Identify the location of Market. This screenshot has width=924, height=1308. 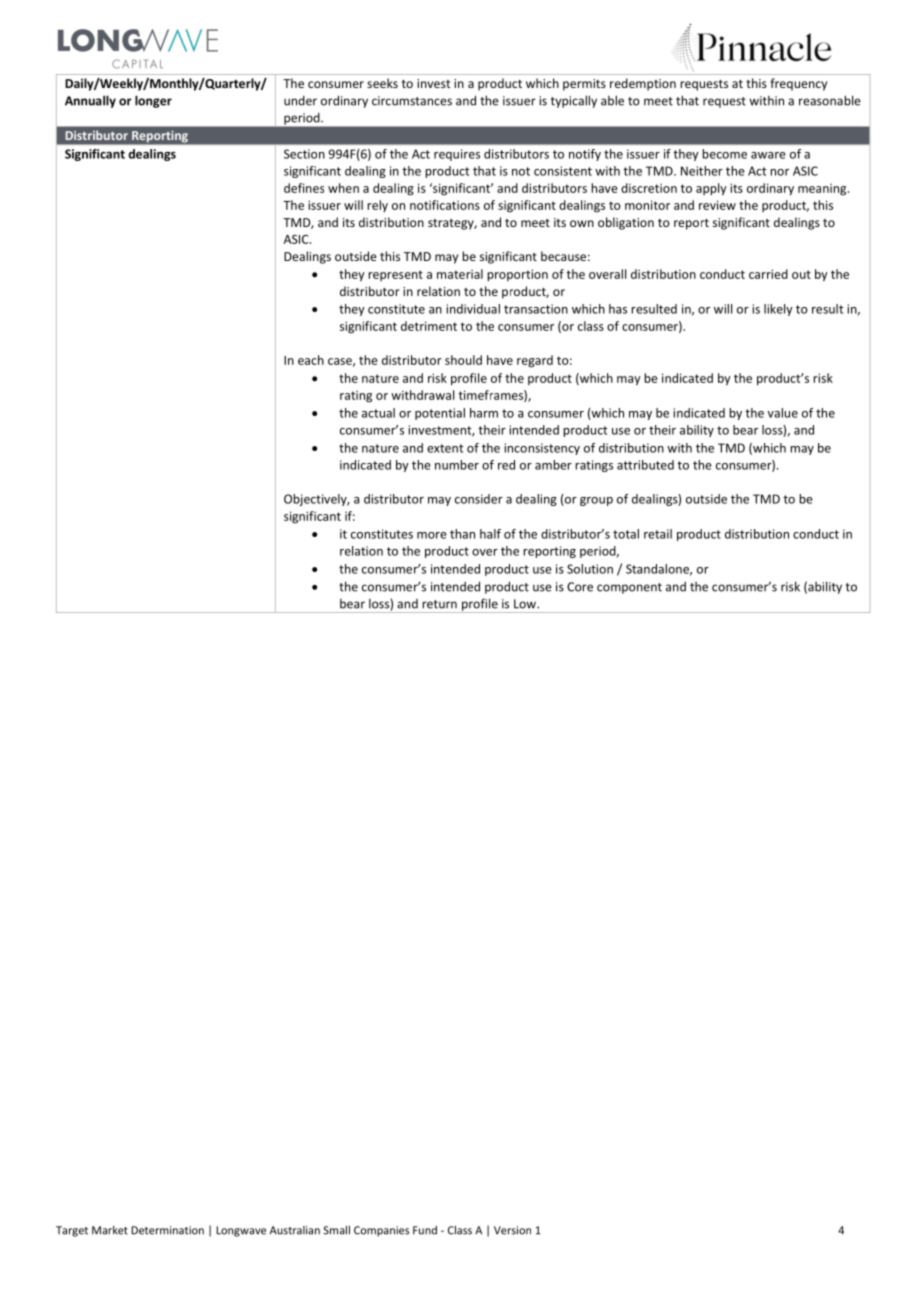
(110, 1230).
